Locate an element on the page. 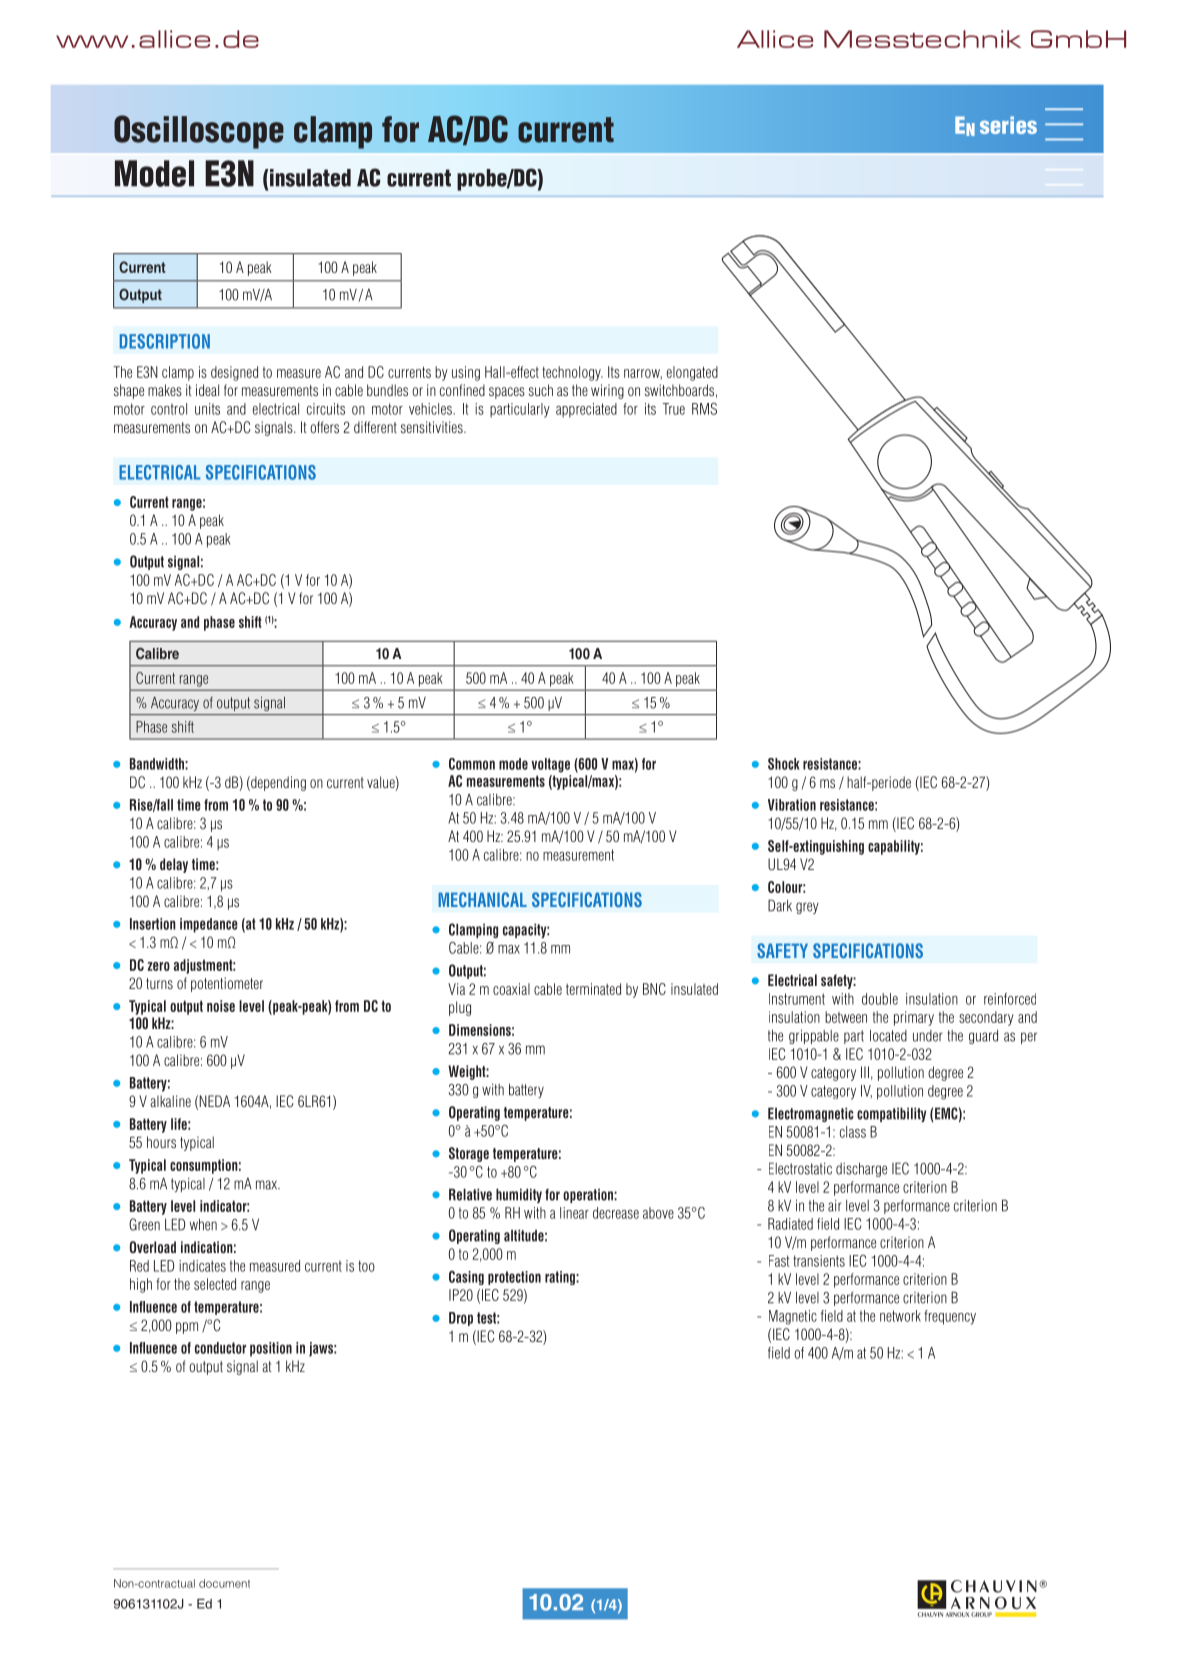 Image resolution: width=1185 pixels, height=1676 pixels. document is located at coordinates (224, 1583).
